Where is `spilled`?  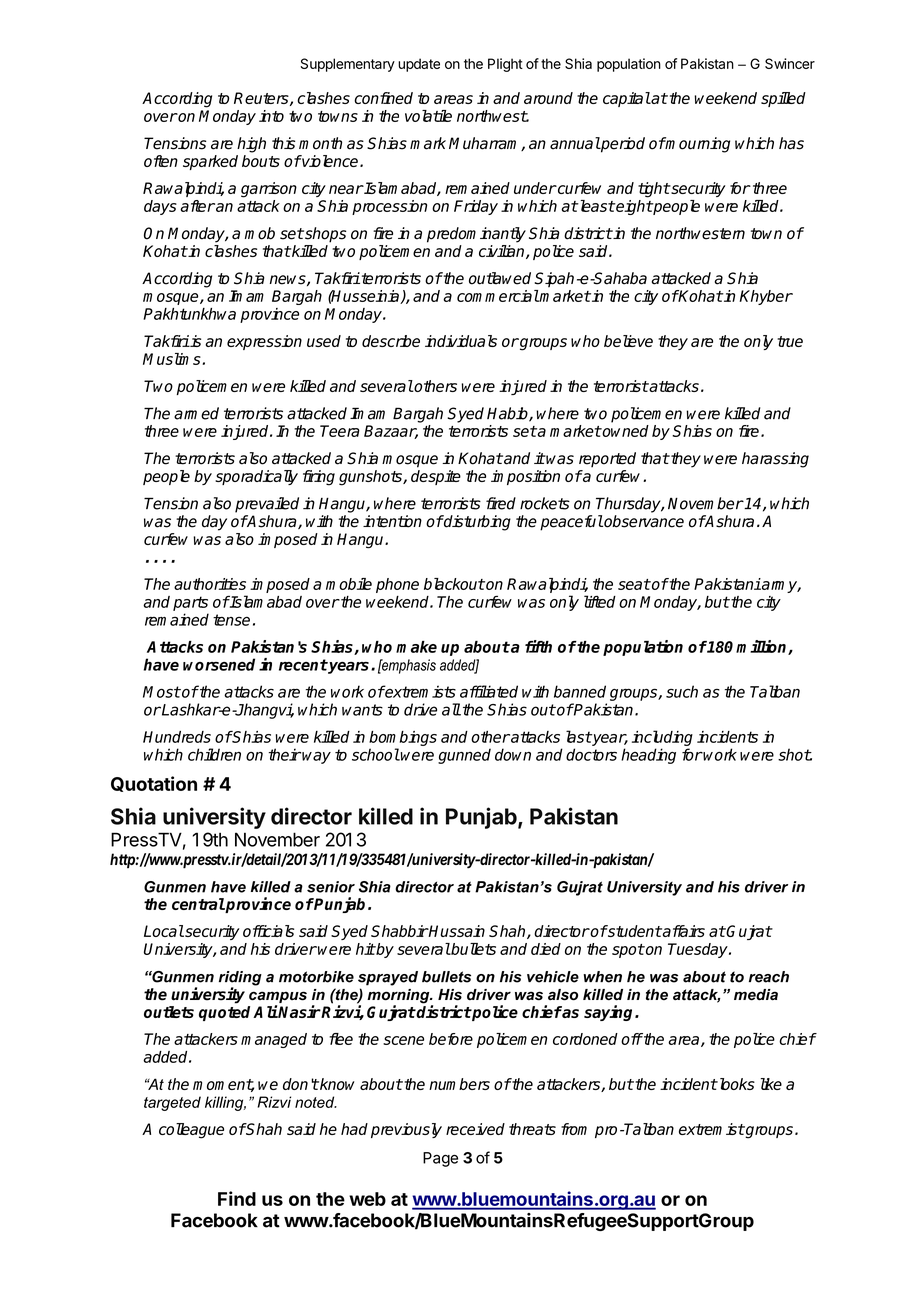 spilled is located at coordinates (783, 99).
